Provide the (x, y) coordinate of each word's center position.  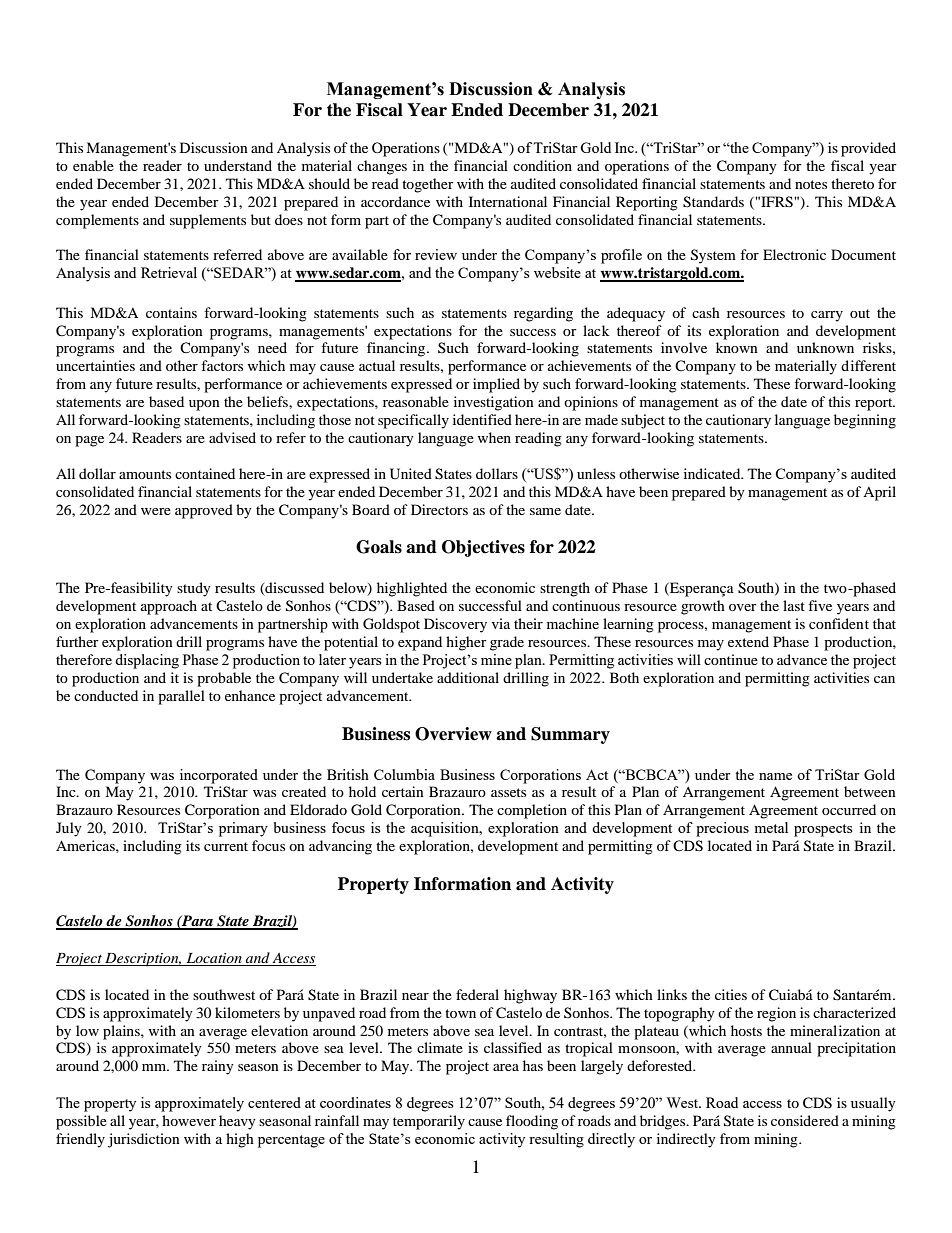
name (775, 776)
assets (508, 792)
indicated (713, 473)
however (189, 1120)
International (508, 201)
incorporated (219, 776)
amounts (145, 474)
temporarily (429, 1122)
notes (811, 184)
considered (805, 1120)
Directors (439, 509)
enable (93, 165)
